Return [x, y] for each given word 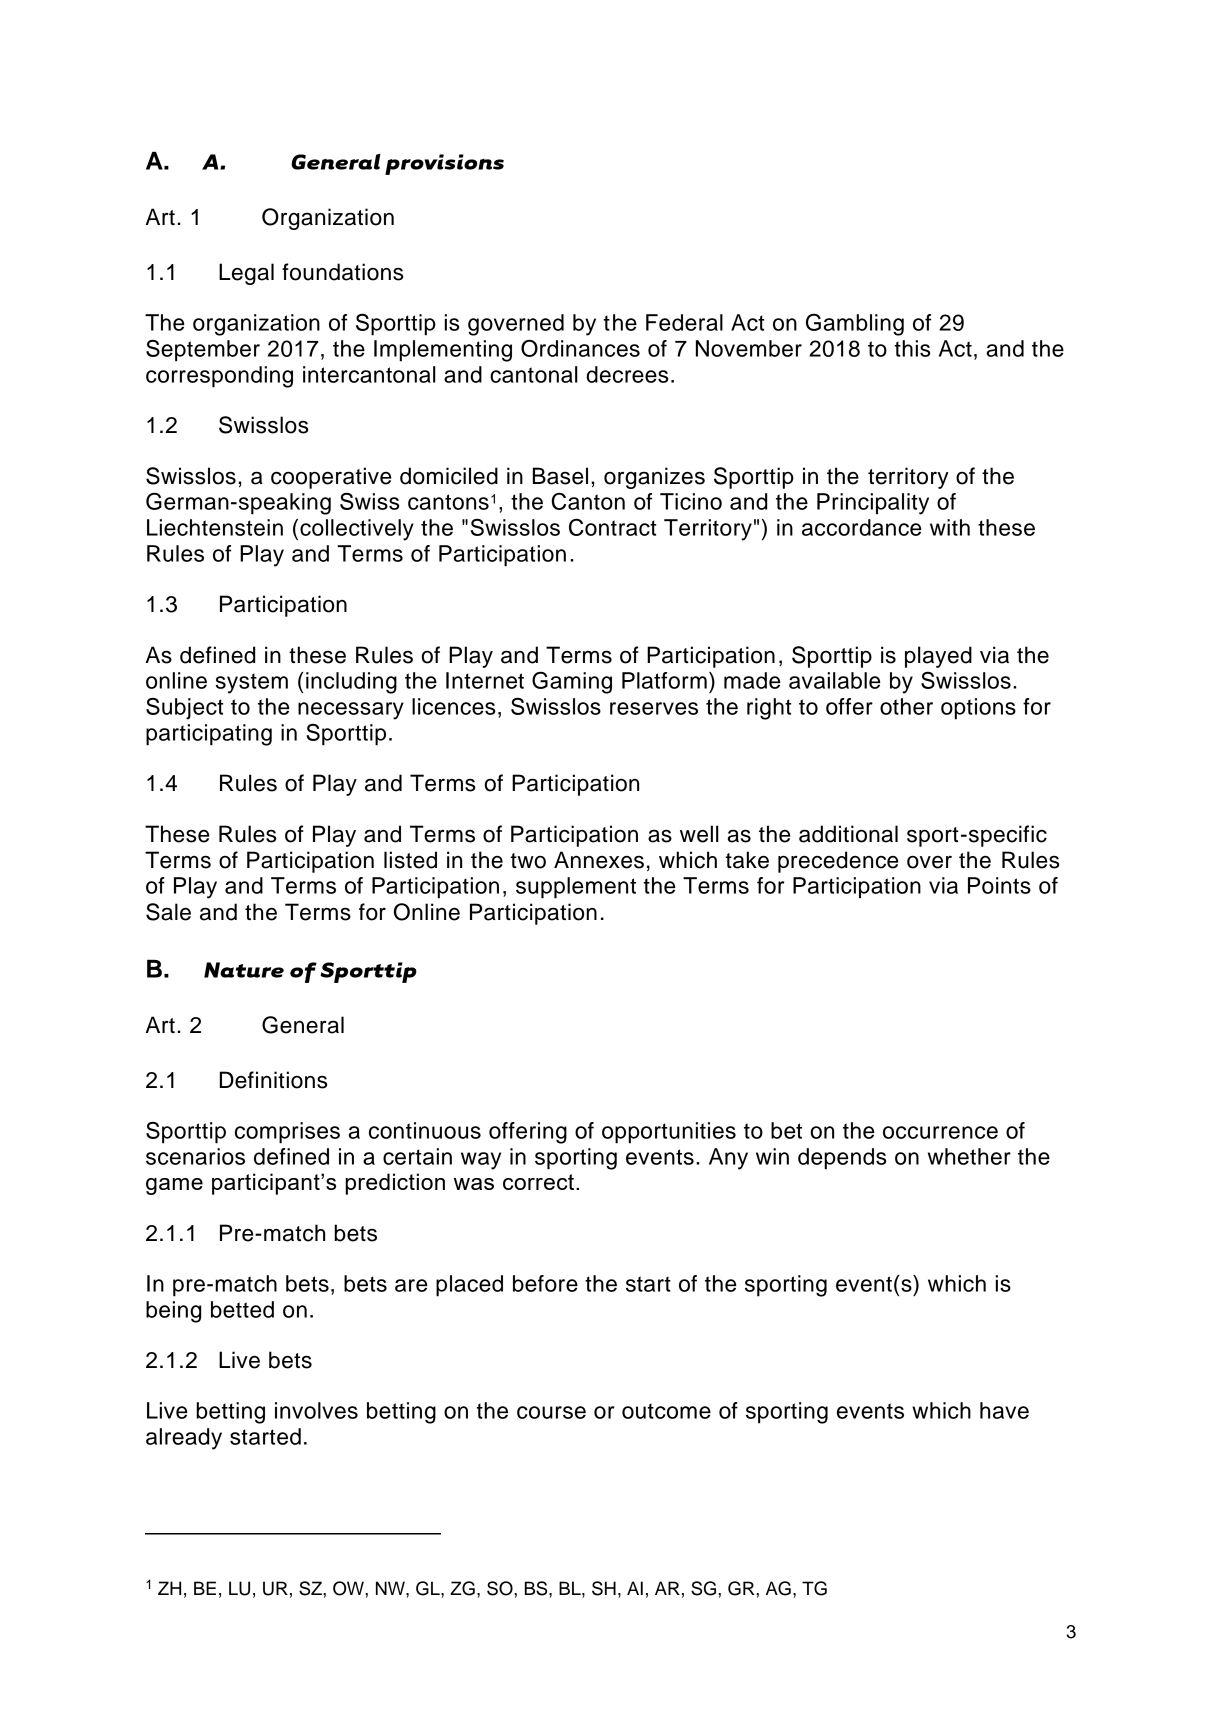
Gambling [855, 324]
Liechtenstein [215, 527]
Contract [612, 527]
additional [848, 834]
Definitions [273, 1080]
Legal [246, 274]
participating [209, 735]
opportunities [669, 1133]
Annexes [599, 860]
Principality [873, 504]
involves [316, 1410]
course [551, 1412]
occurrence [940, 1132]
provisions [444, 164]
